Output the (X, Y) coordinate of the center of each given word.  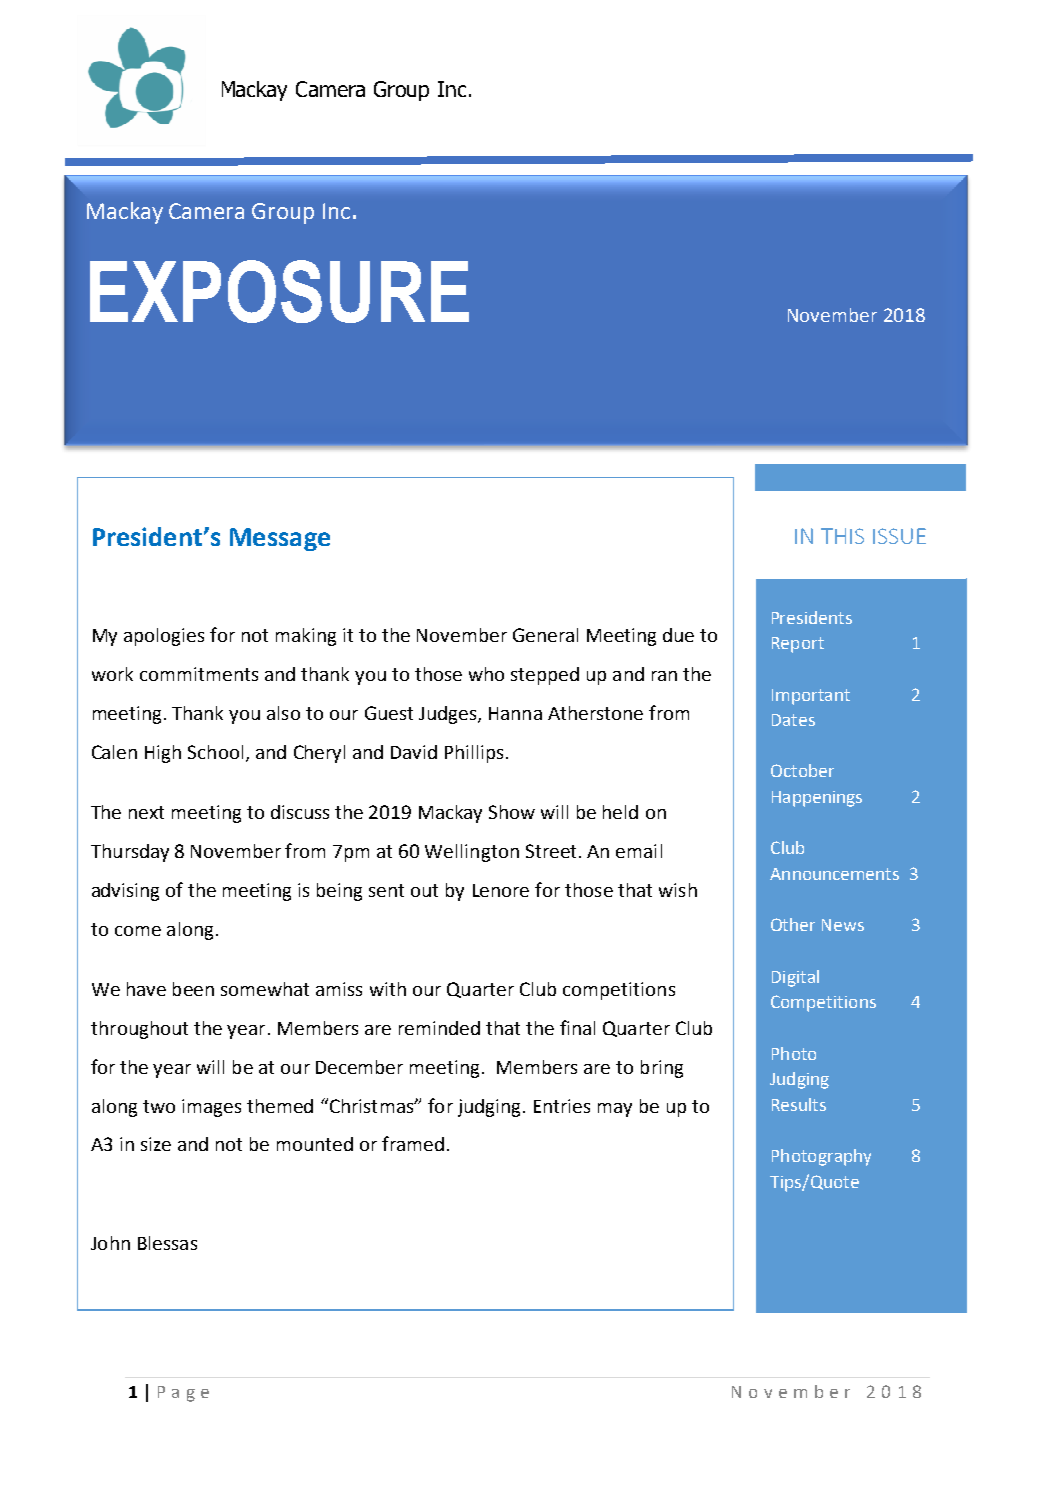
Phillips (474, 754)
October (802, 770)
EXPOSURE (279, 291)
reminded (439, 1028)
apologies (164, 637)
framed (413, 1143)
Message (280, 539)
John (110, 1243)
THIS (842, 536)
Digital (795, 978)
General (545, 635)
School (215, 752)
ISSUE (899, 536)
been (193, 989)
